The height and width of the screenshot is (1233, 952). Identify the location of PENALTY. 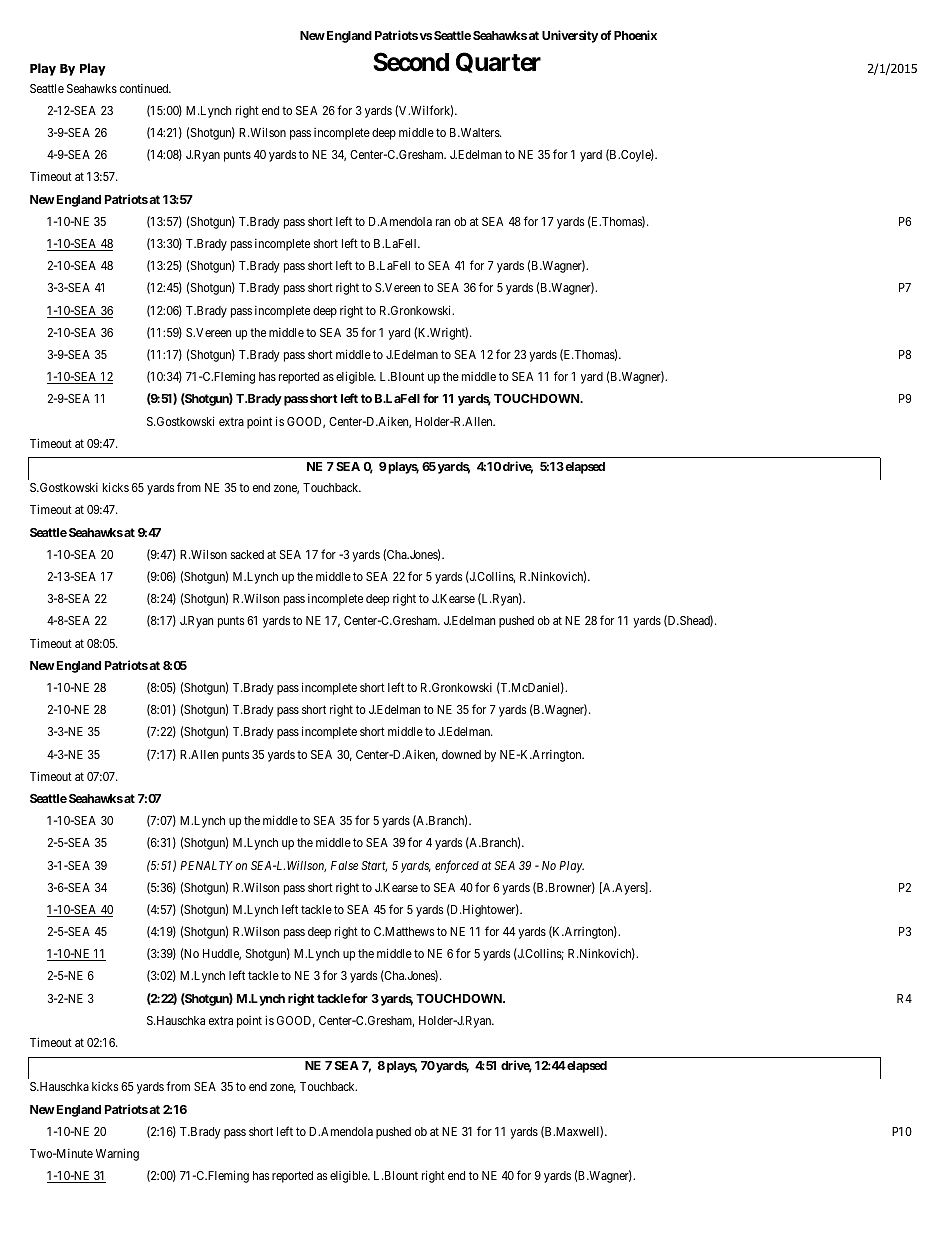
(206, 865).
